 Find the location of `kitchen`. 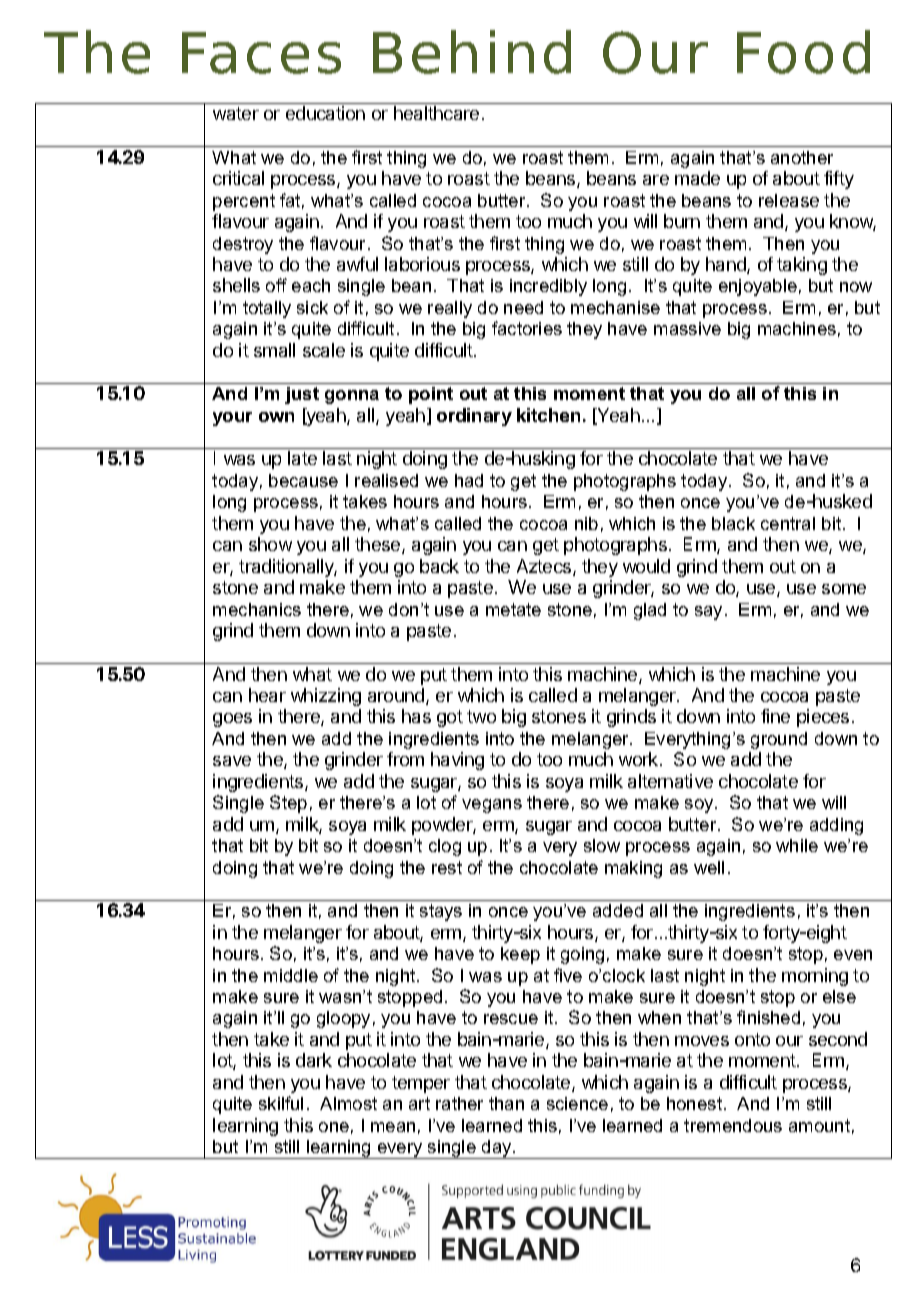

kitchen is located at coordinates (548, 415).
